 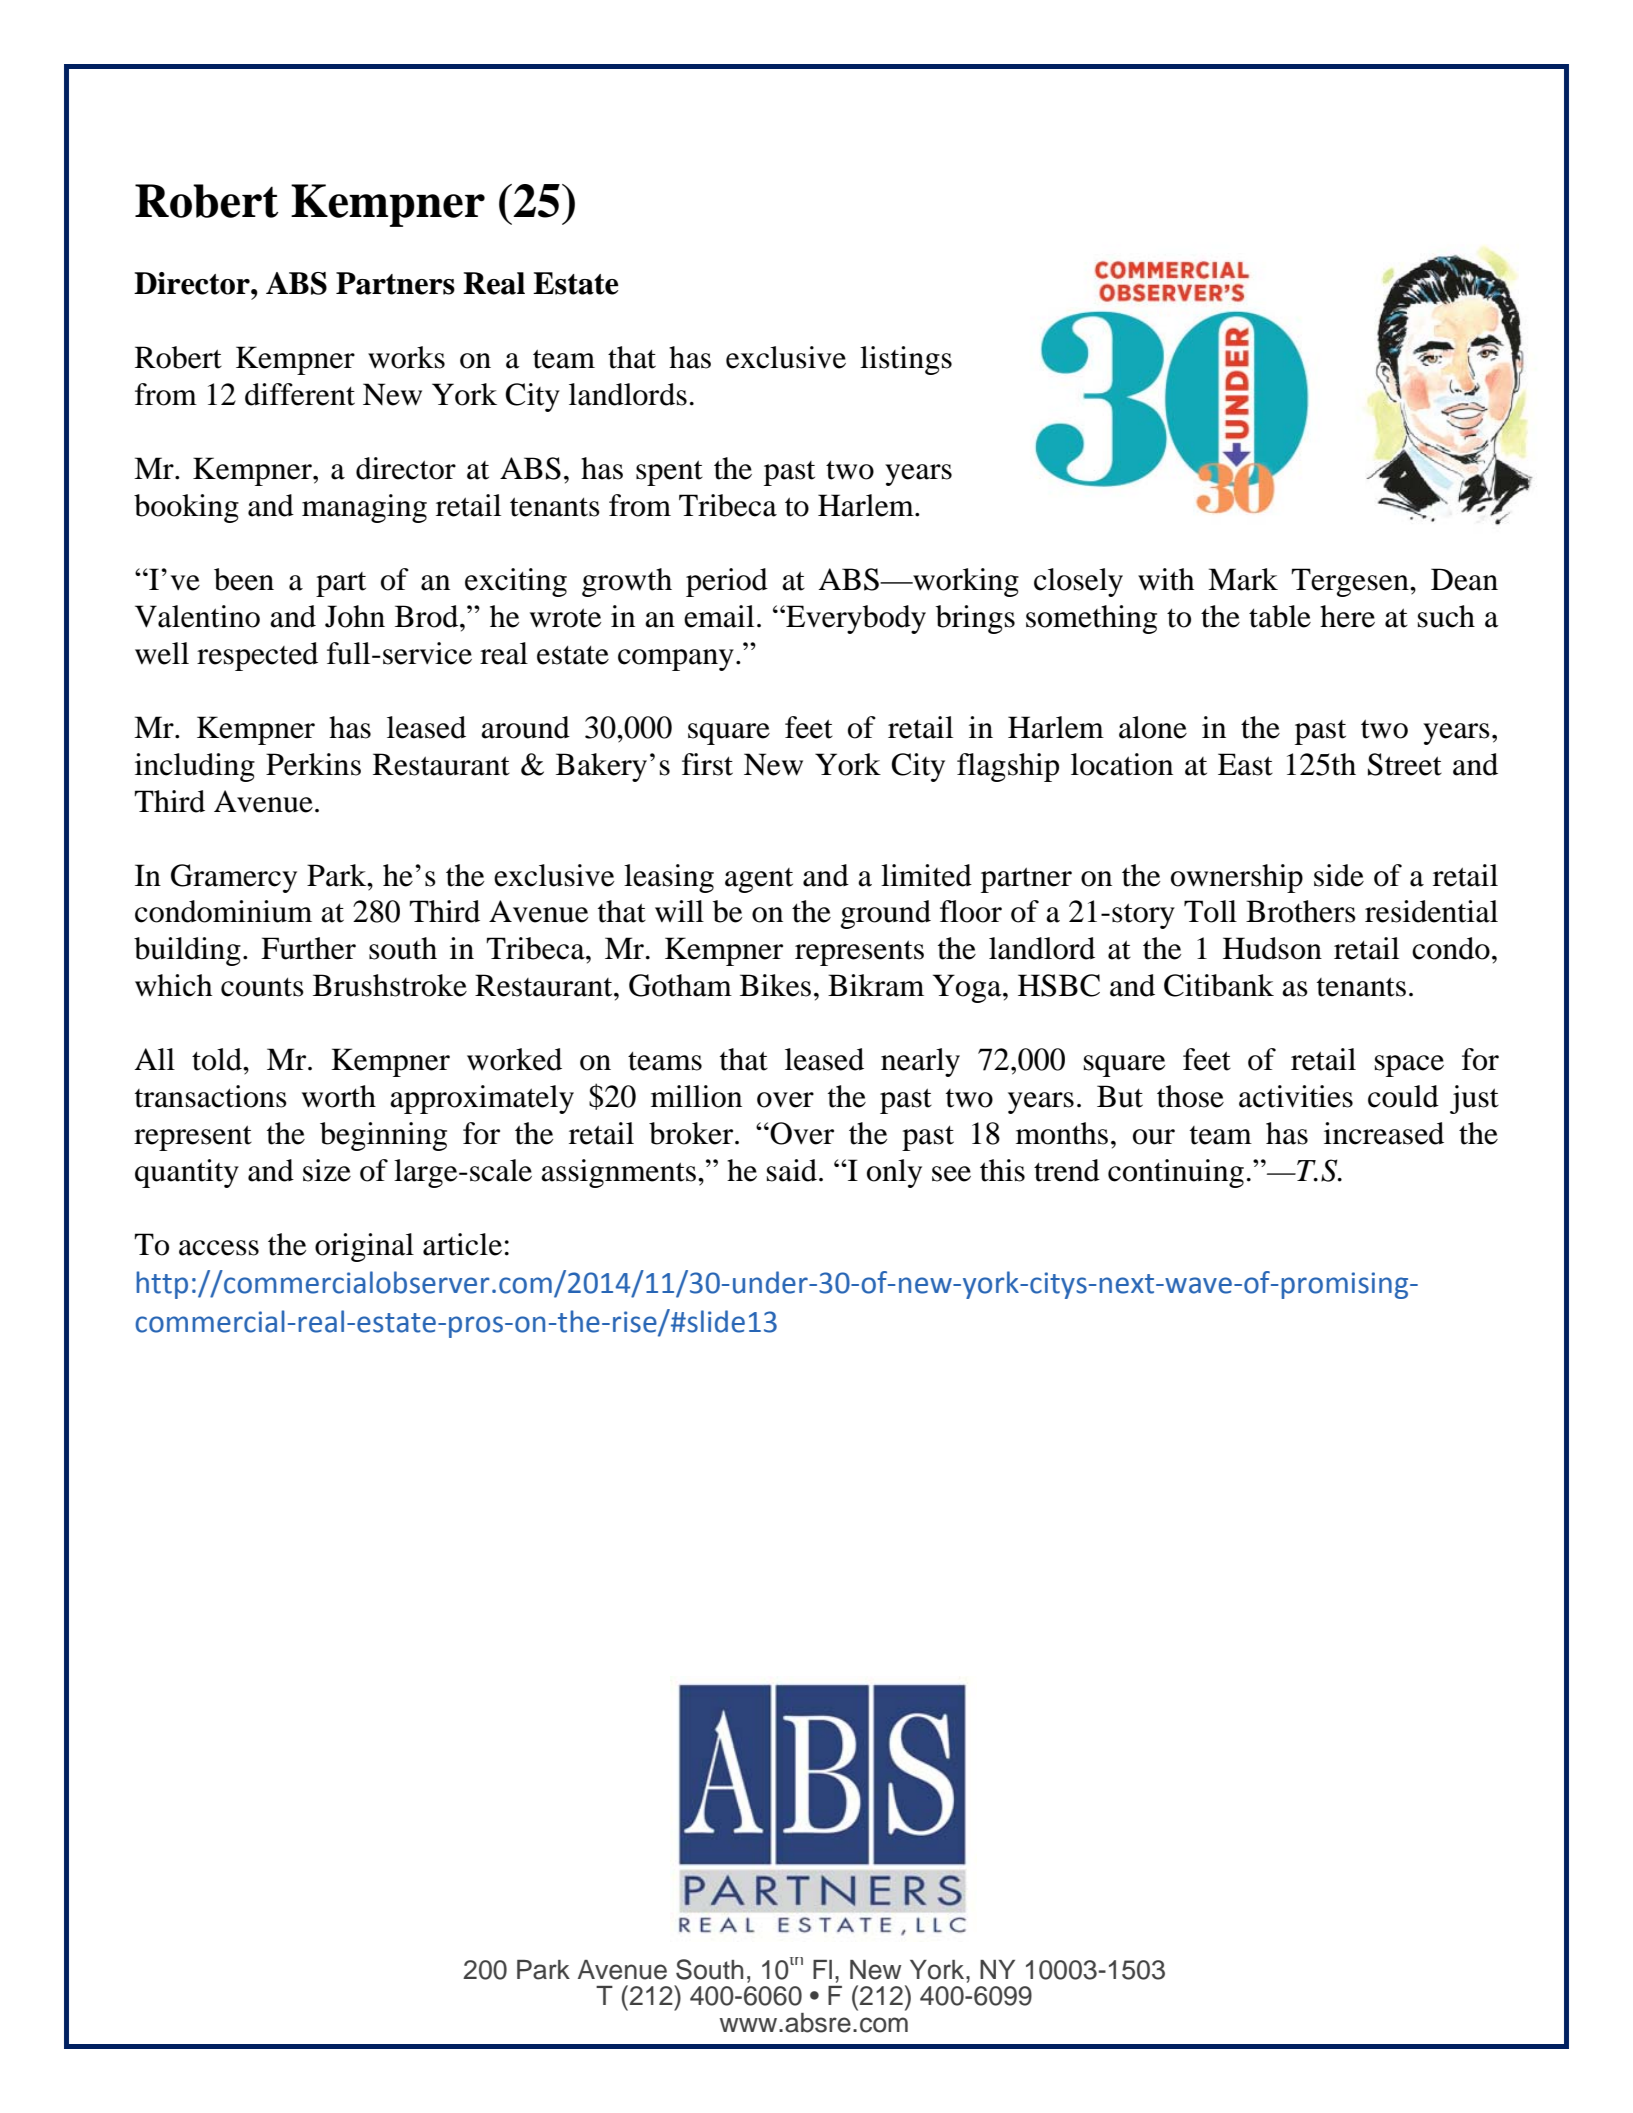 What do you see at coordinates (775, 985) in the image?
I see `Bikes` at bounding box center [775, 985].
